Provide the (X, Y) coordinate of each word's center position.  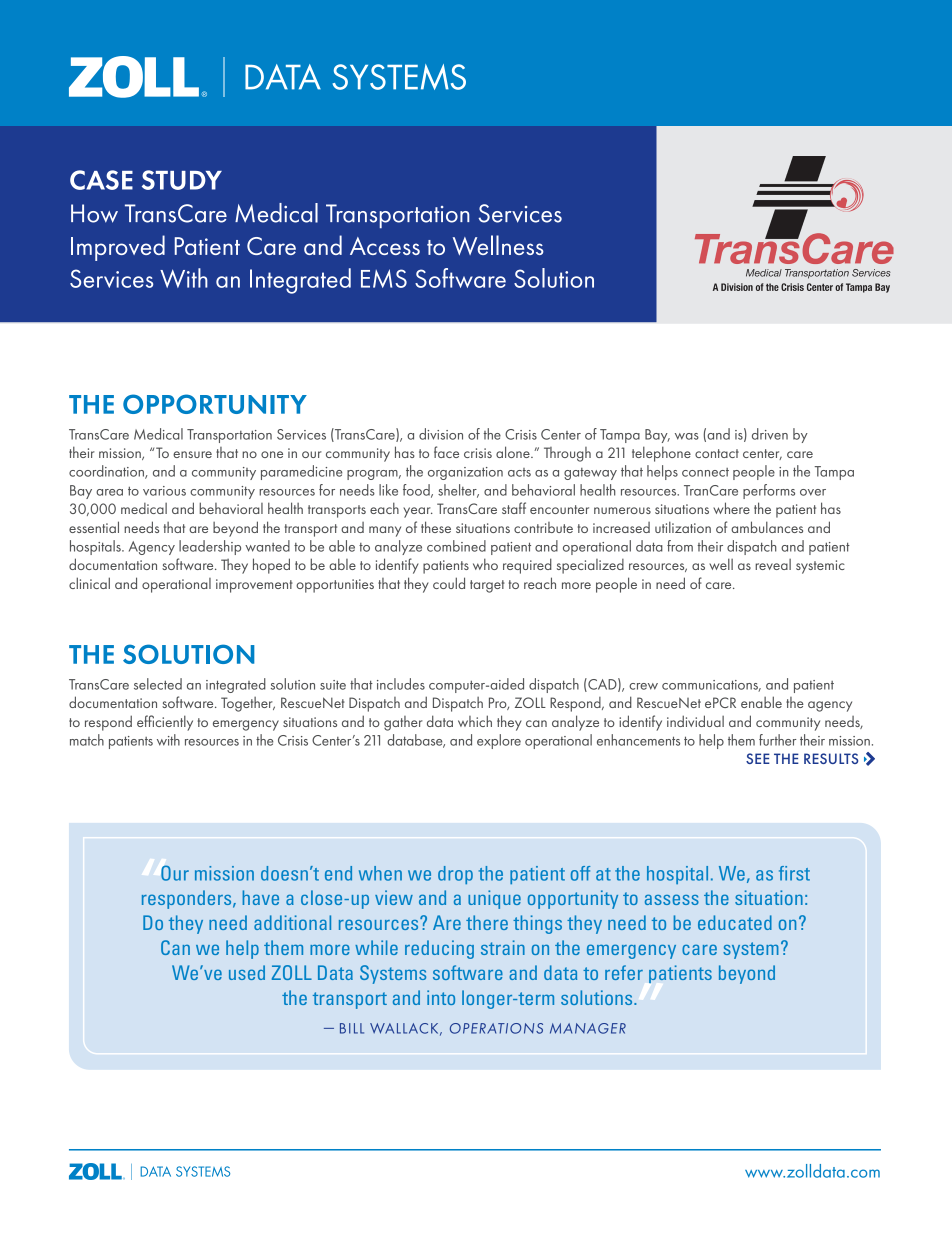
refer (624, 972)
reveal (773, 564)
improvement (254, 586)
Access (385, 246)
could (449, 583)
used (247, 972)
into (441, 997)
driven (770, 434)
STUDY (182, 180)
